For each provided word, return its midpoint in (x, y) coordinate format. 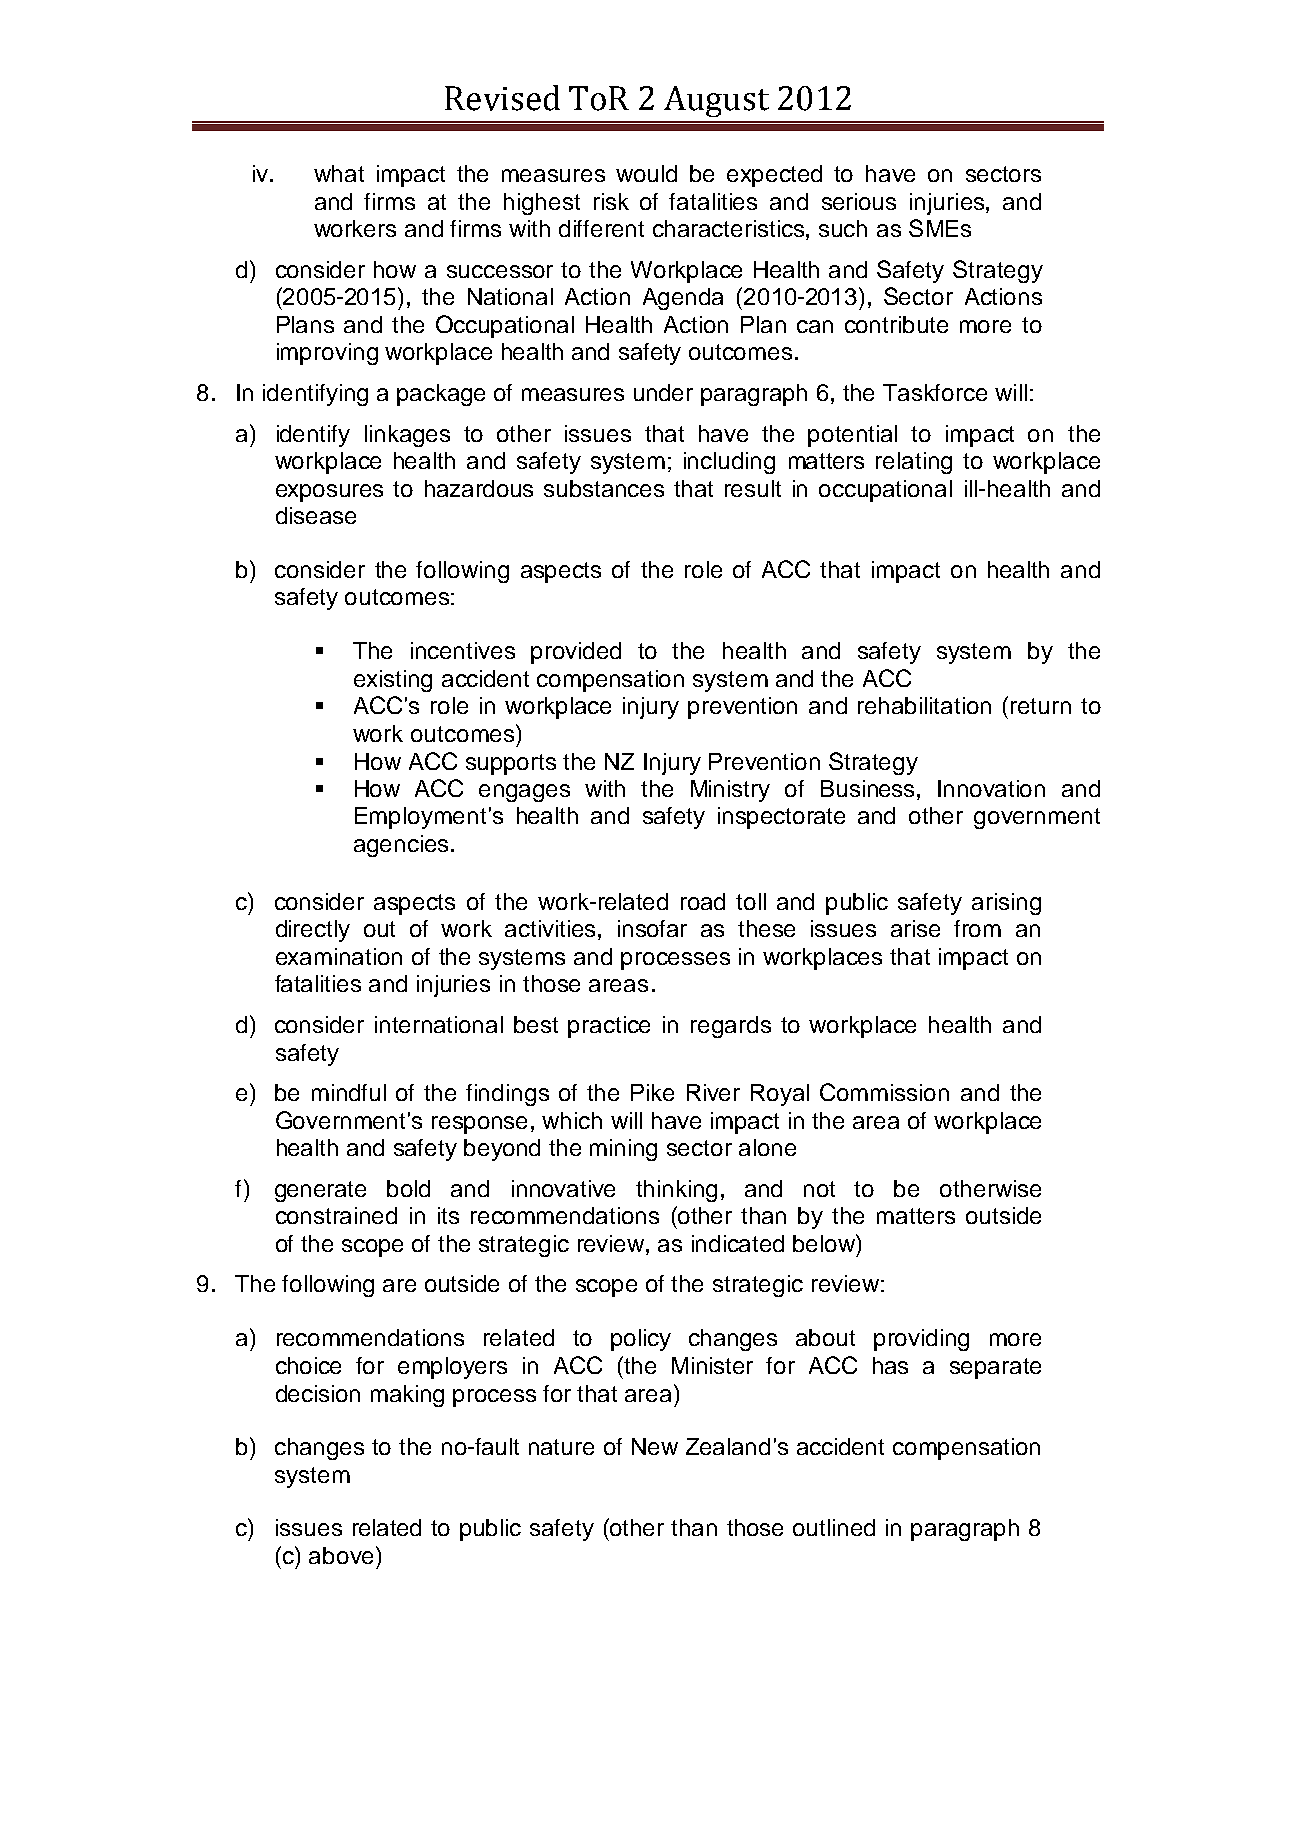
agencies (401, 846)
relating (914, 463)
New (655, 1446)
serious (859, 201)
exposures (329, 493)
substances (604, 488)
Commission (884, 1092)
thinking (676, 1191)
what (339, 173)
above (341, 1555)
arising (1006, 904)
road (703, 901)
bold (408, 1188)
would (646, 173)
